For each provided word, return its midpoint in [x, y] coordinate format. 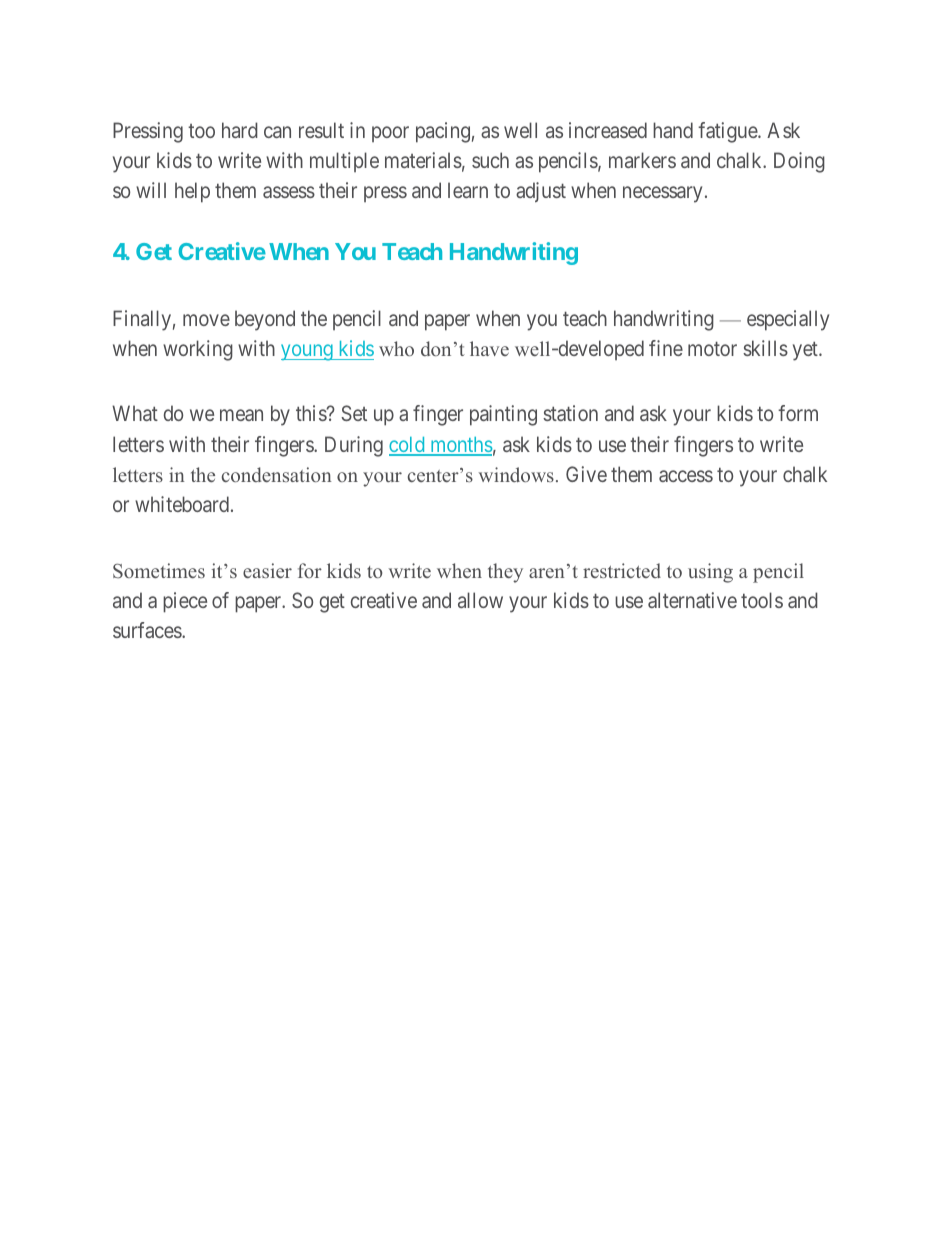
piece [185, 602]
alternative [692, 600]
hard [240, 130]
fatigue [728, 132]
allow [480, 600]
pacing [443, 132]
